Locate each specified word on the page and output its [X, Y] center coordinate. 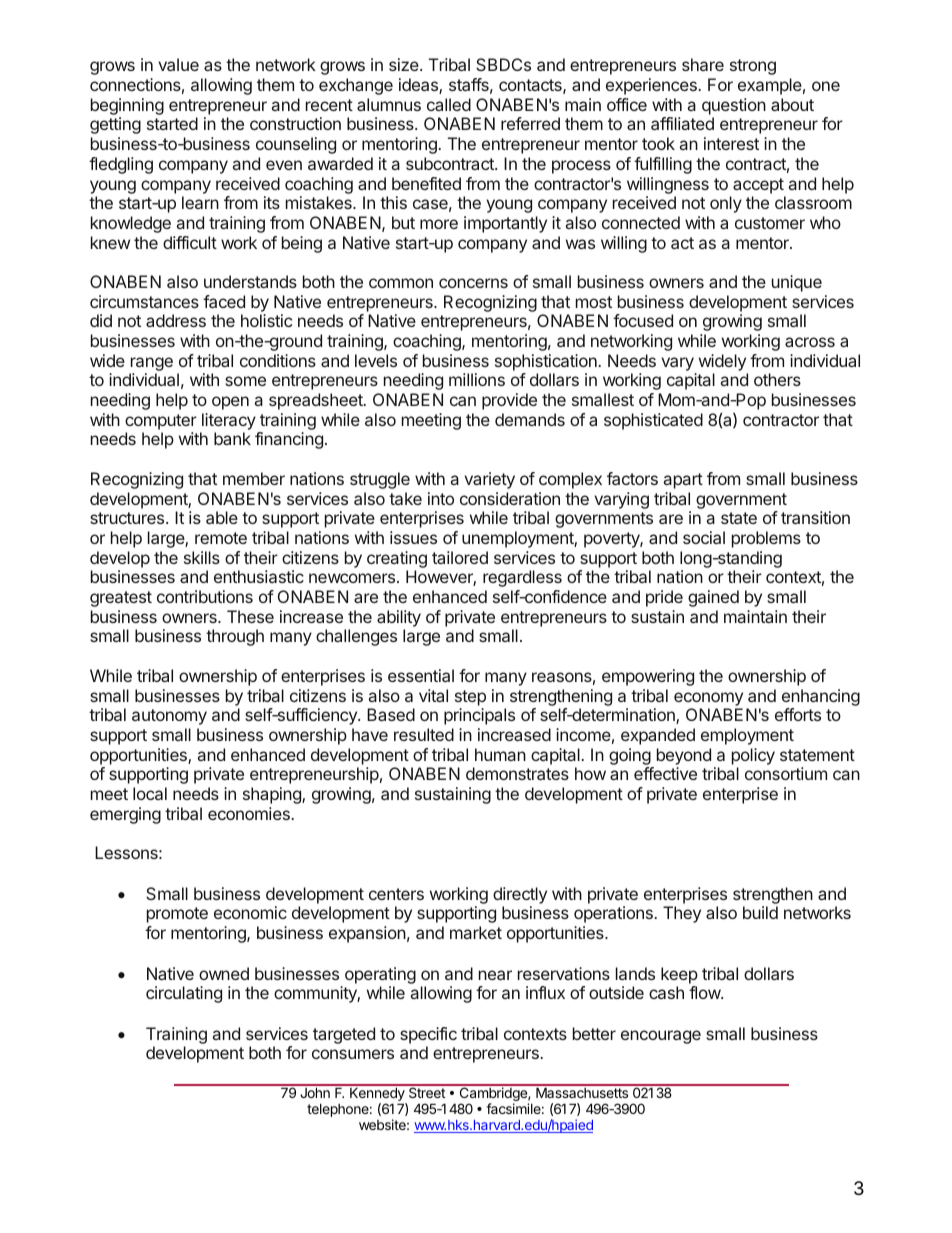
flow [705, 992]
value [178, 64]
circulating [184, 994]
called [449, 104]
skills [202, 557]
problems [766, 539]
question [734, 106]
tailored [460, 557]
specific [428, 1035]
